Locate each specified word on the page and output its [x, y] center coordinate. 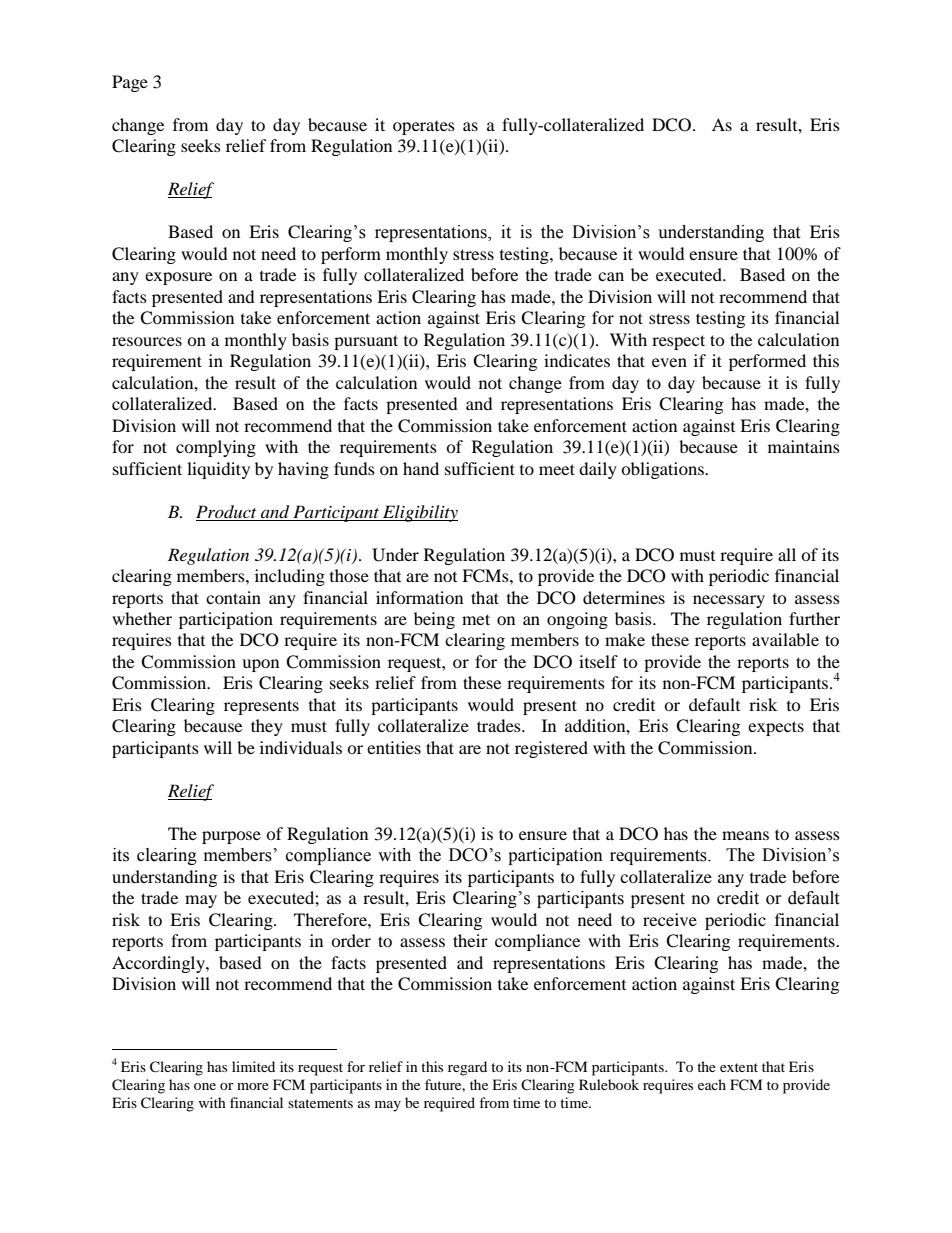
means [745, 835]
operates [424, 128]
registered [551, 749]
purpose [231, 837]
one [205, 1086]
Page [130, 83]
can [611, 276]
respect [678, 342]
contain [233, 597]
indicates [577, 360]
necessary [729, 601]
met [476, 619]
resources [147, 341]
